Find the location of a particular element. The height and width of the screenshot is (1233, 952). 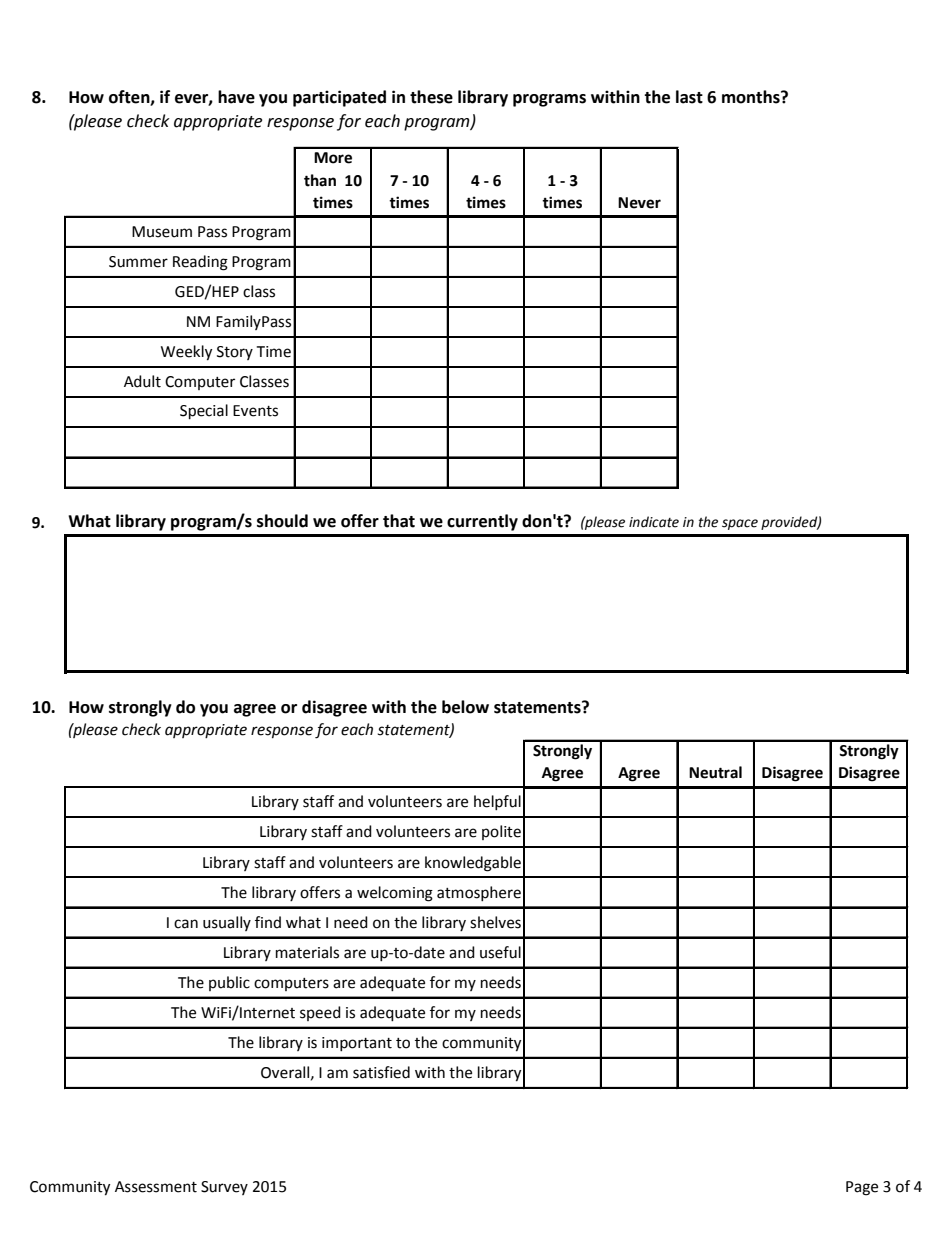

months is located at coordinates (752, 97).
